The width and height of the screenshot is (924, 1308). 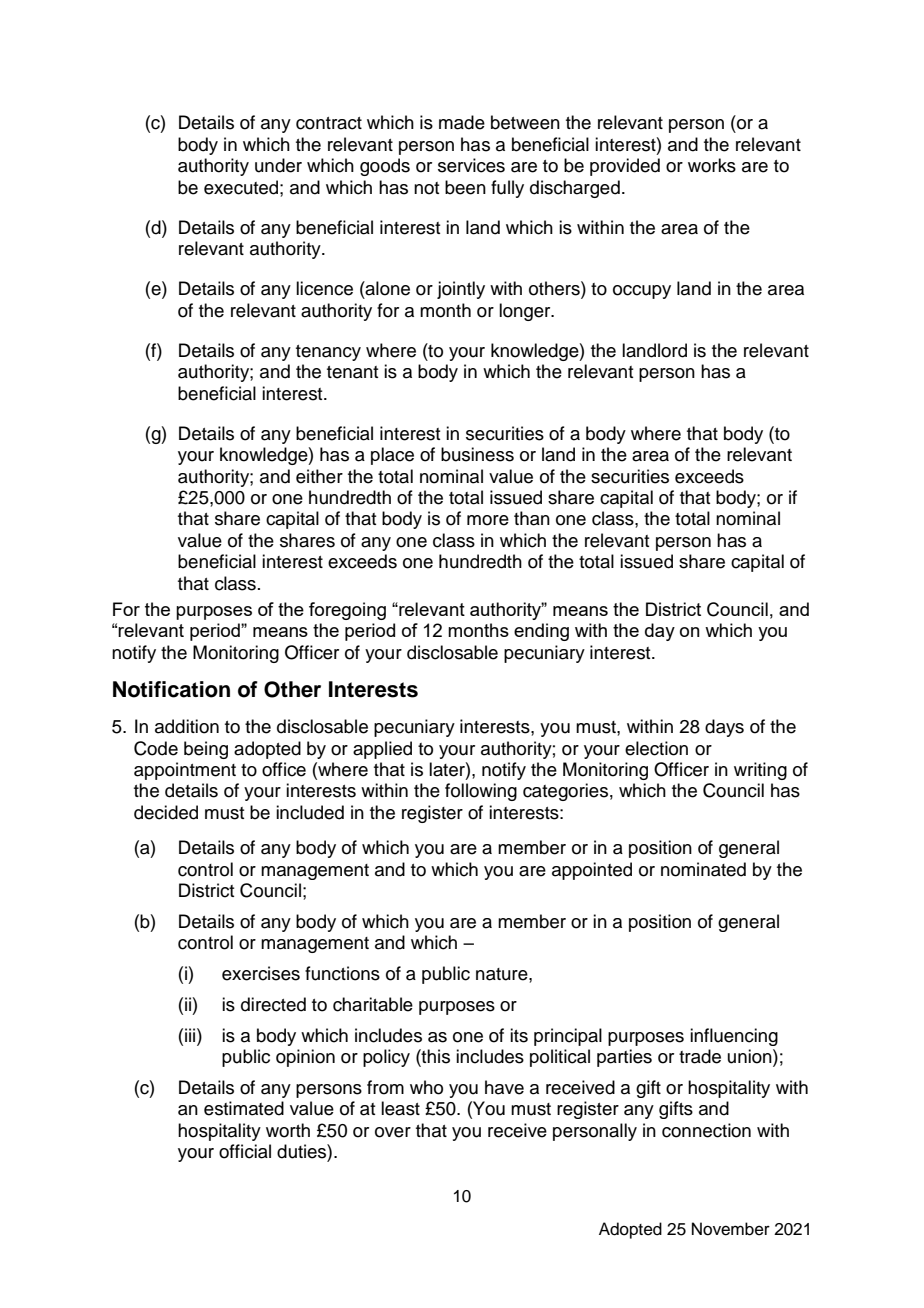 What do you see at coordinates (319, 476) in the screenshot?
I see `either` at bounding box center [319, 476].
